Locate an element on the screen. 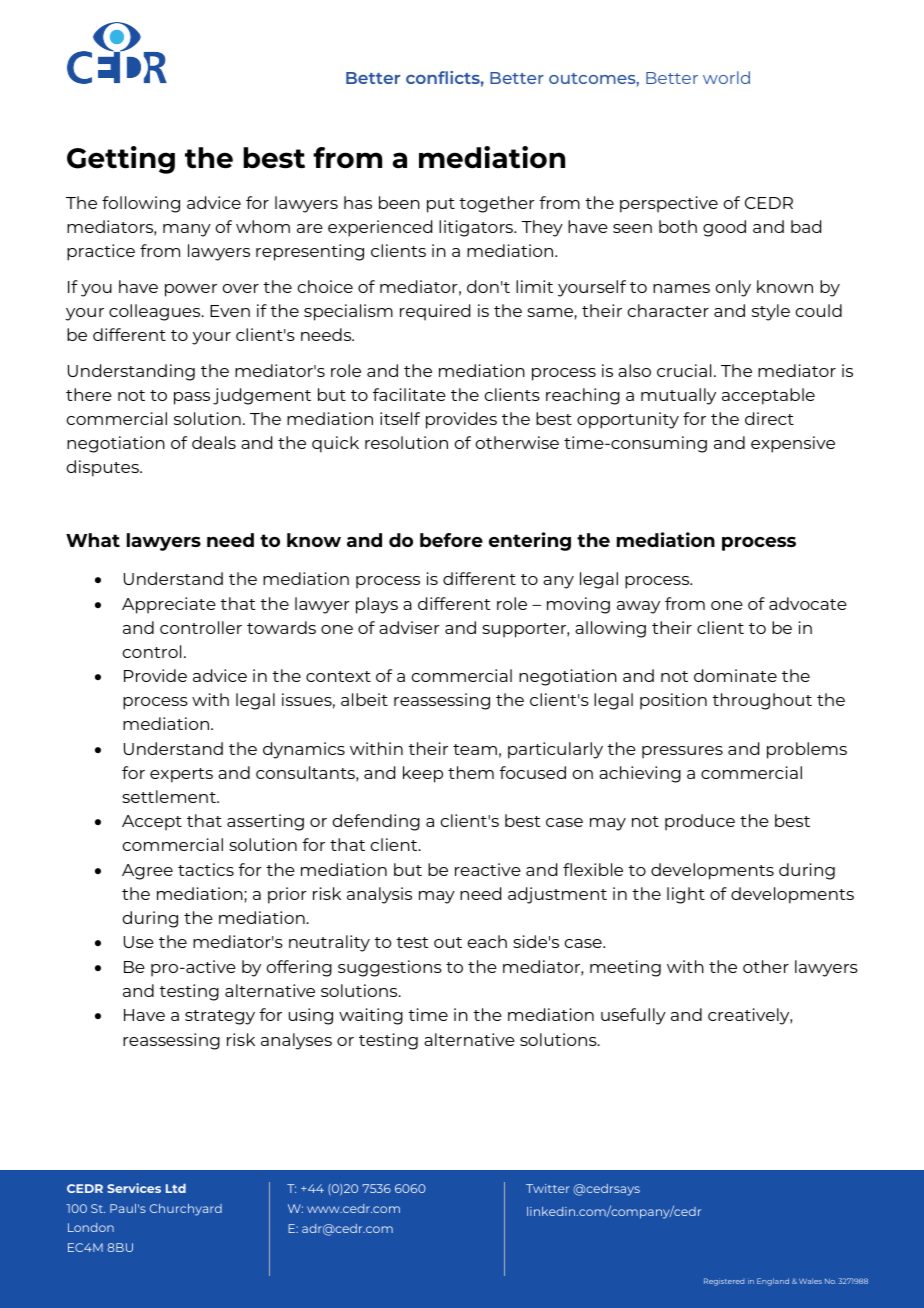 This screenshot has height=1308, width=924. Churchyard is located at coordinates (186, 1210).
